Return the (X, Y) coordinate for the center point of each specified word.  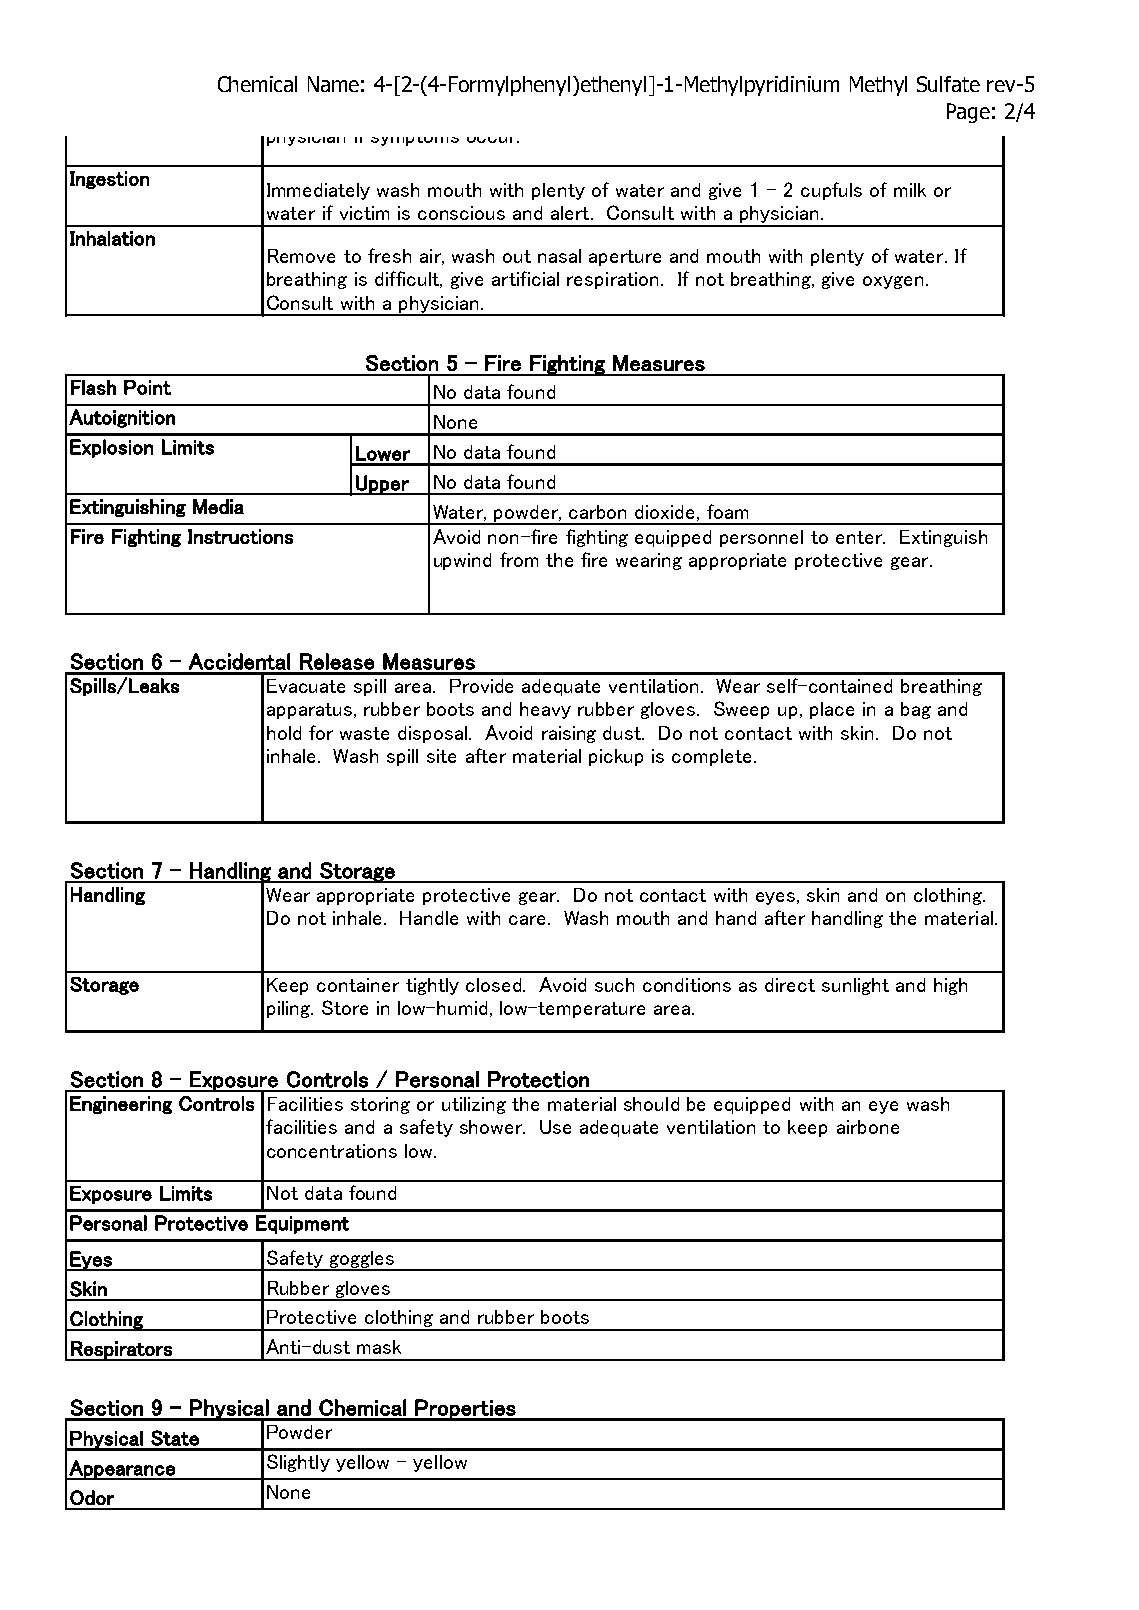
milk (910, 190)
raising (569, 734)
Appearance (122, 1470)
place (832, 710)
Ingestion (109, 180)
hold (284, 733)
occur (493, 140)
